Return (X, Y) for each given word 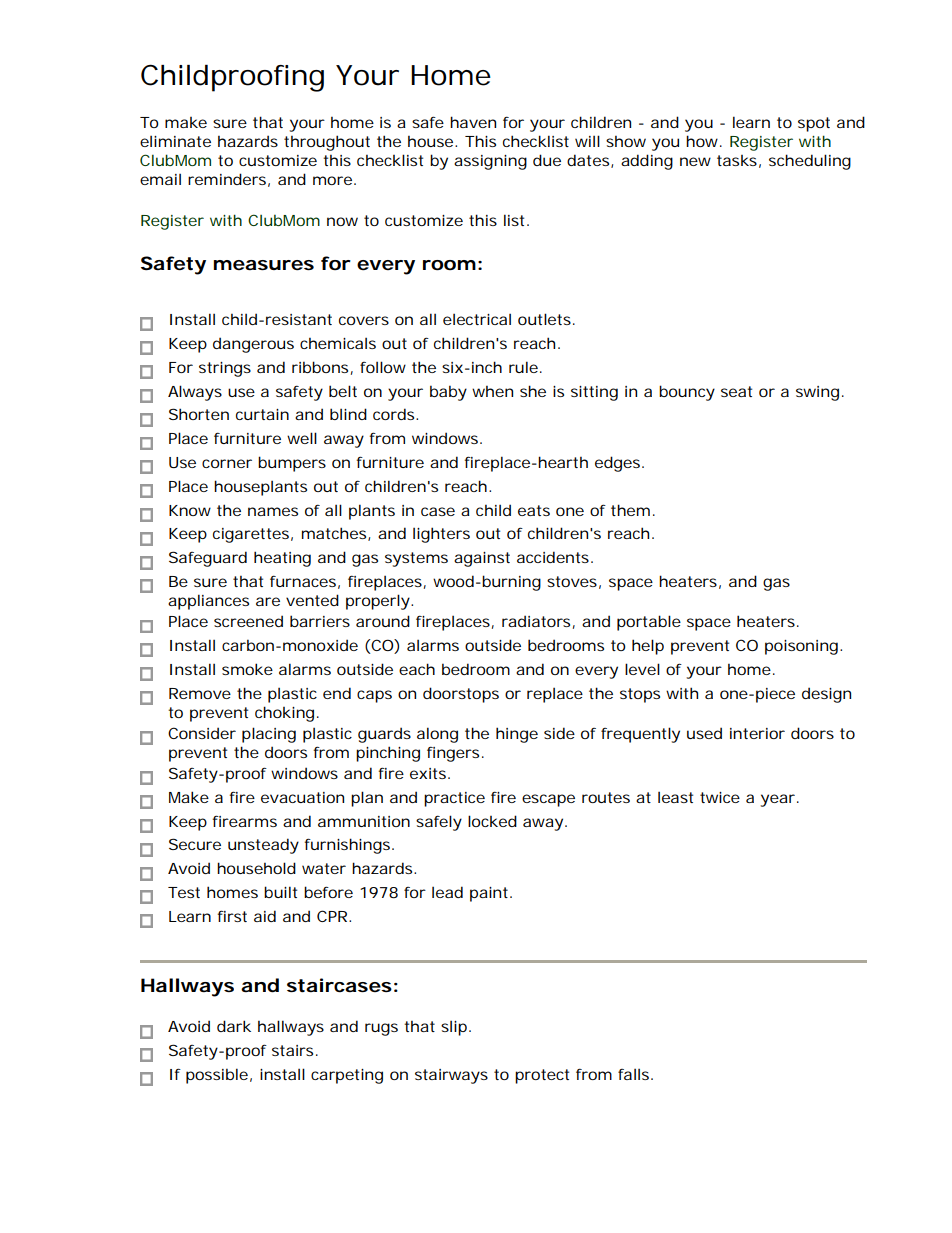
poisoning (801, 647)
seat (736, 391)
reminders (227, 179)
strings (225, 369)
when (492, 391)
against (482, 559)
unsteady (263, 846)
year (777, 800)
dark (234, 1026)
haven (473, 122)
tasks (737, 160)
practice (454, 799)
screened (248, 621)
